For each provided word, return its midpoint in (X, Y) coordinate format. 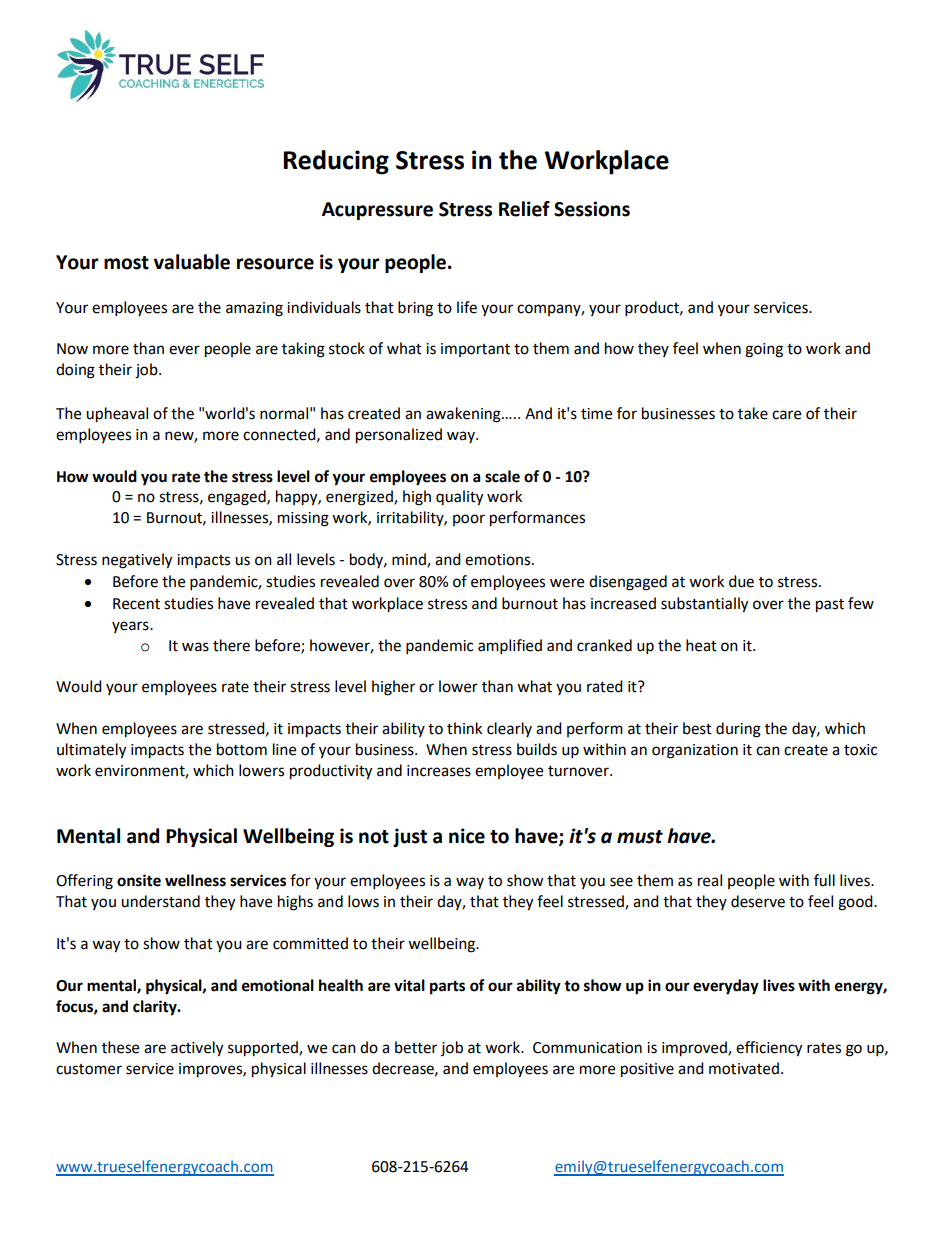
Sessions (592, 209)
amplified (510, 647)
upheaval (117, 415)
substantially (704, 605)
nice (467, 836)
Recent (136, 604)
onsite (139, 880)
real (710, 880)
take (753, 413)
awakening (464, 415)
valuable (192, 262)
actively (197, 1049)
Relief (524, 209)
